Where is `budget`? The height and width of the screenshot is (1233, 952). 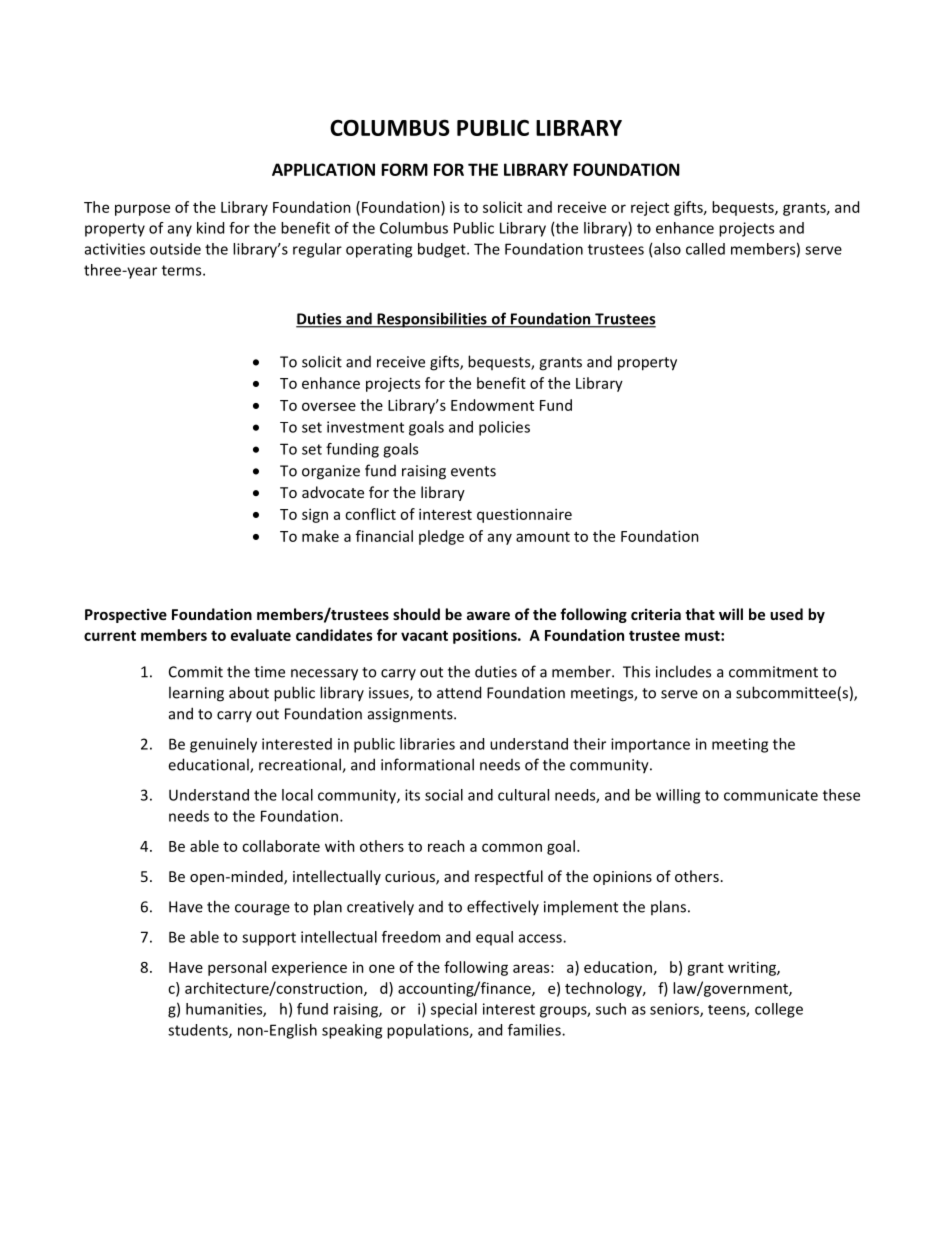
budget is located at coordinates (443, 250).
